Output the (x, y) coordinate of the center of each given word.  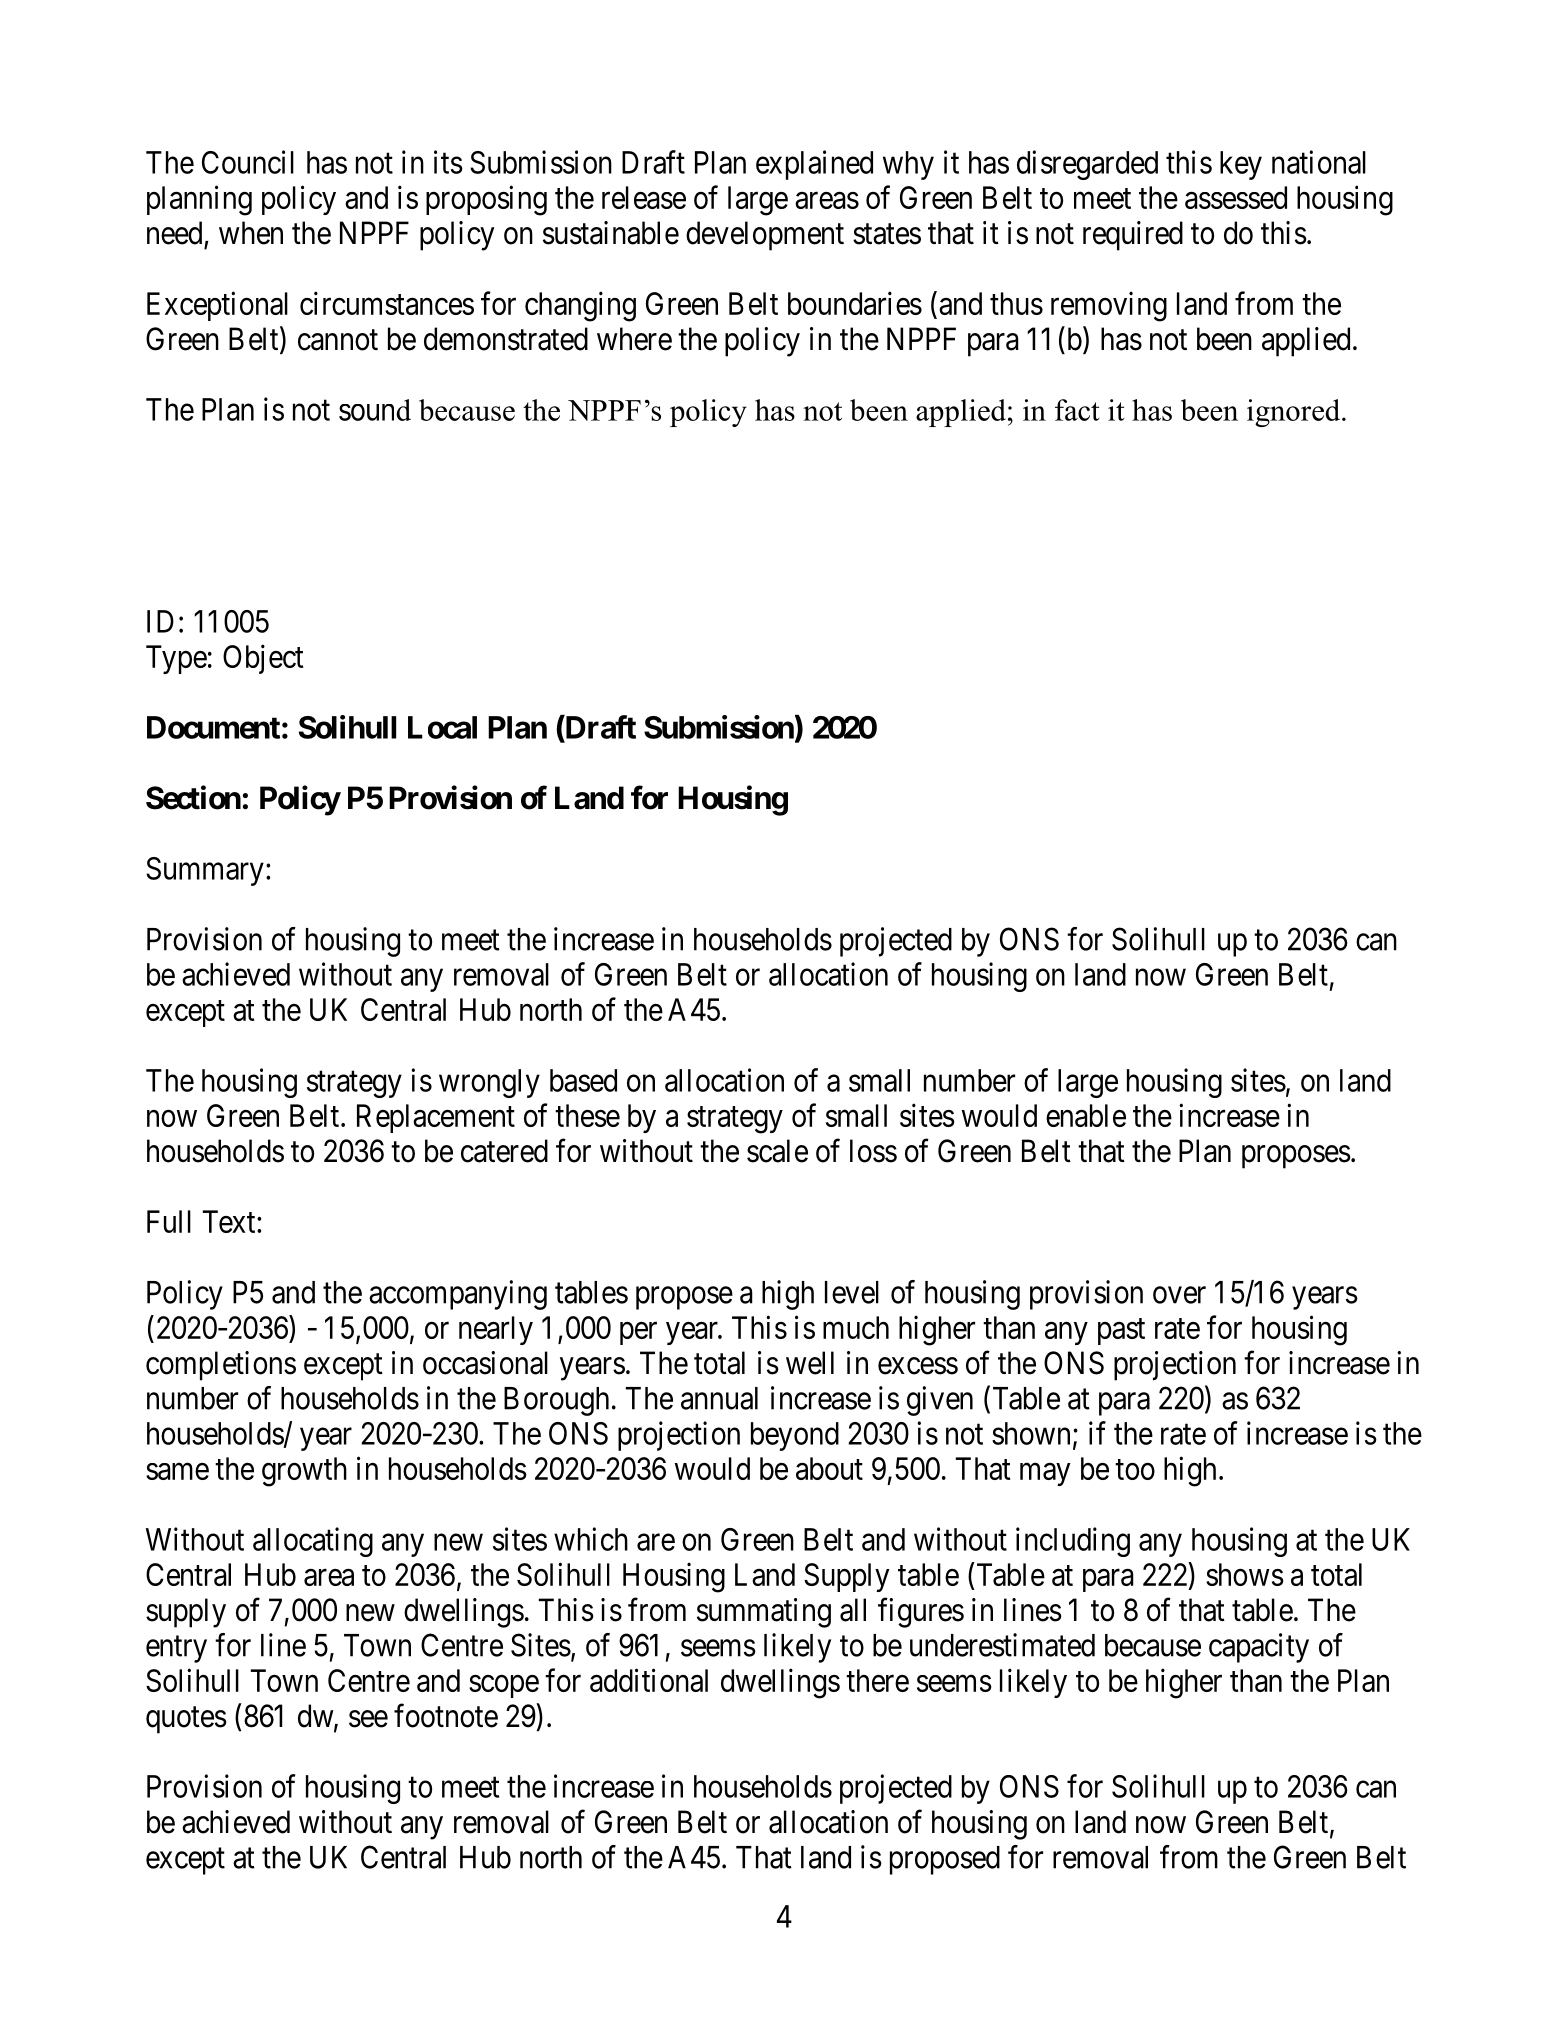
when (251, 233)
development (765, 236)
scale (777, 1151)
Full (169, 1221)
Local (442, 727)
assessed (1236, 197)
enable (1086, 1115)
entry (176, 1649)
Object (263, 659)
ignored (1295, 413)
